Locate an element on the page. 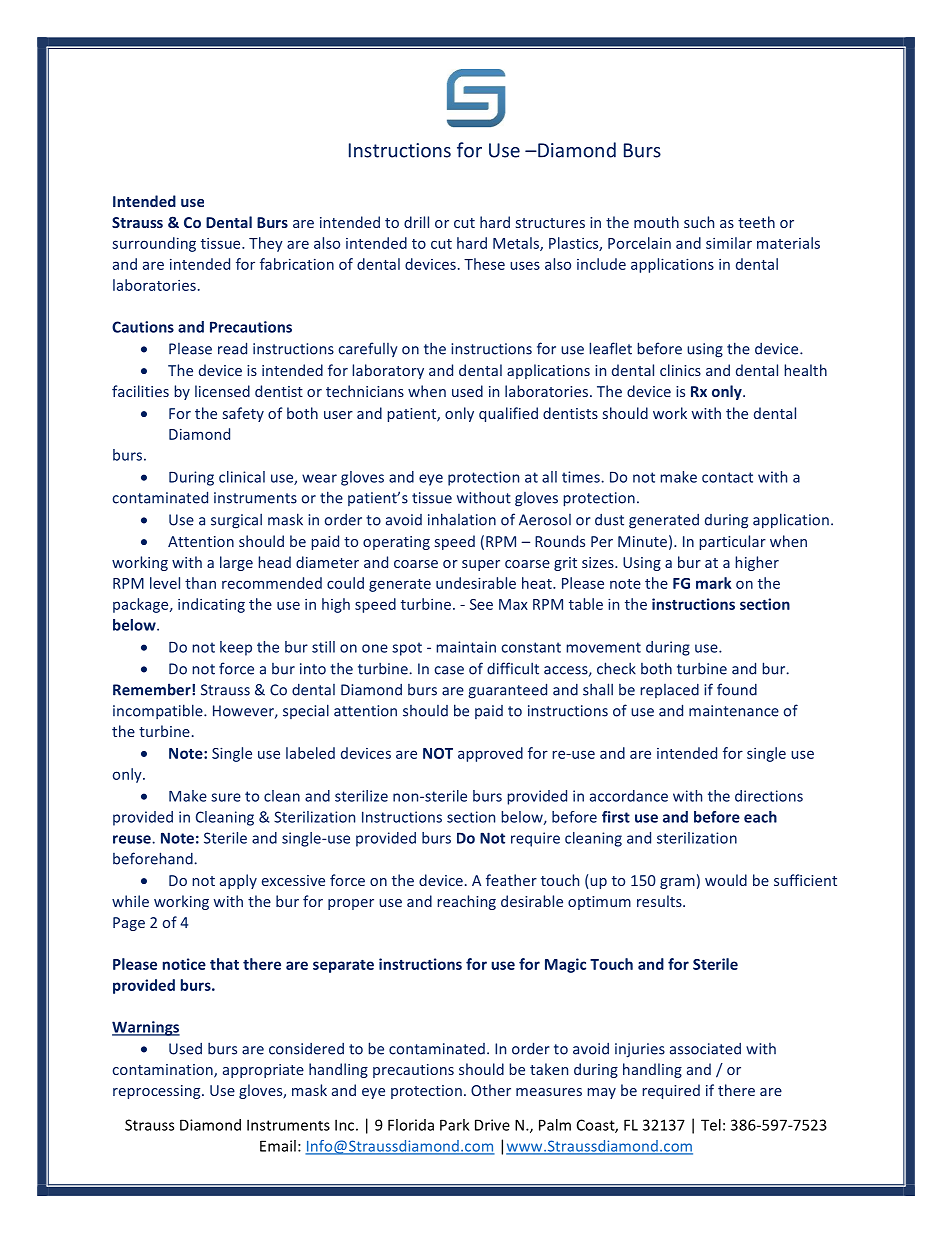 This image has width=952, height=1233. reprocessing is located at coordinates (158, 1092).
